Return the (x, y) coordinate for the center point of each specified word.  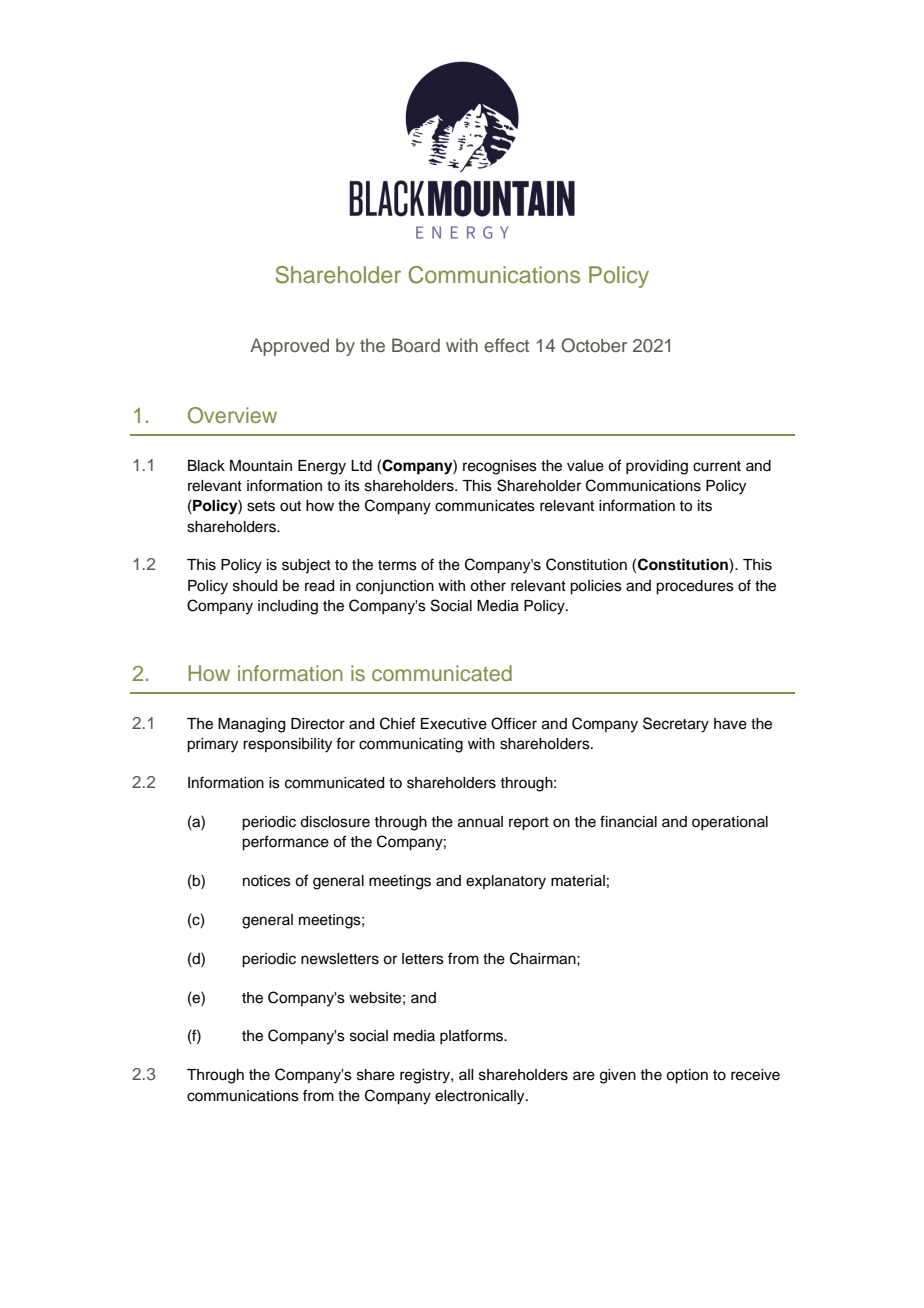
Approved (289, 347)
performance (285, 843)
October (594, 345)
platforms (473, 1036)
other (488, 586)
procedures (695, 587)
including (288, 607)
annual (480, 822)
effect (506, 345)
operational (730, 823)
